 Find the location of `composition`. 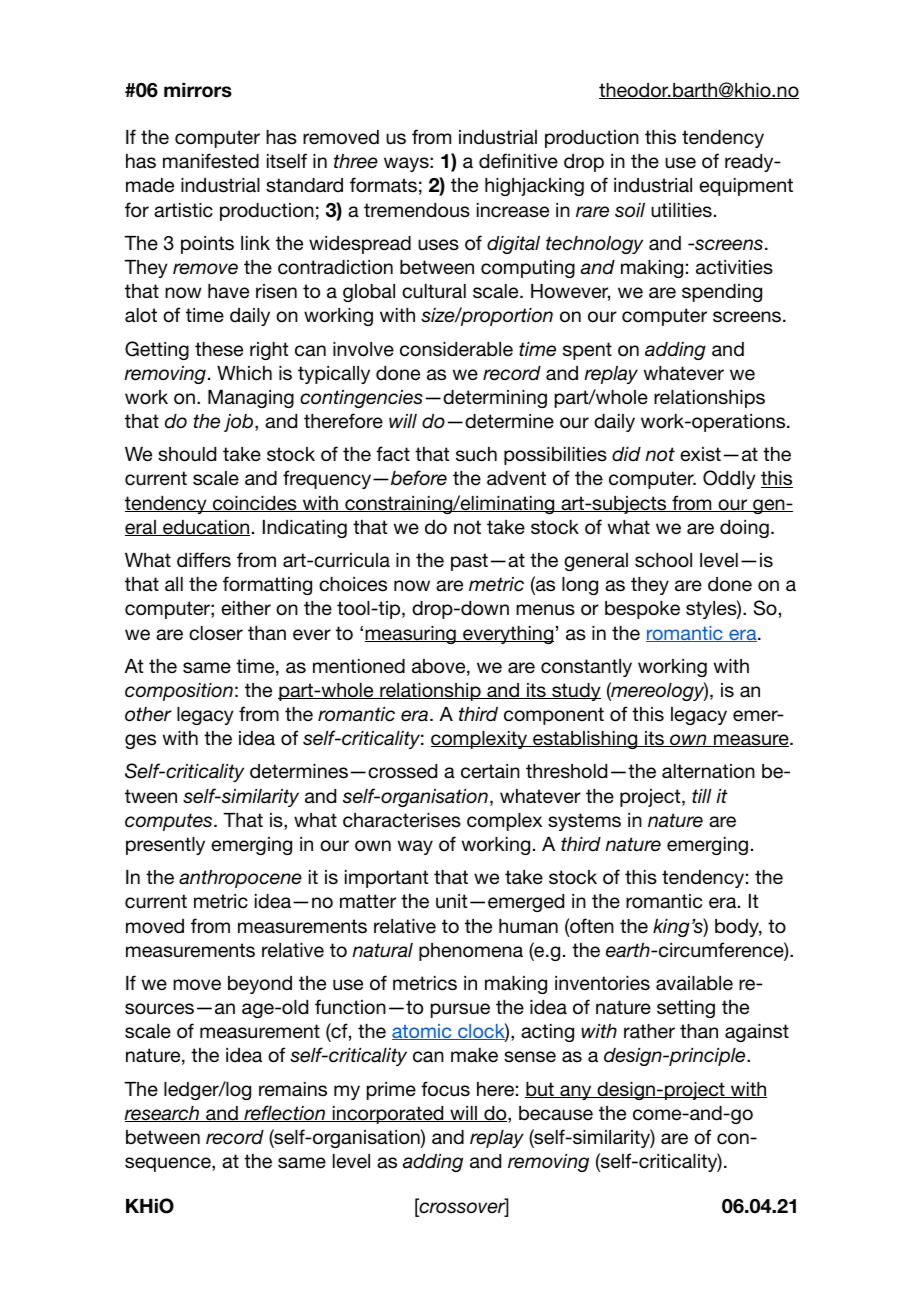

composition is located at coordinates (179, 692).
